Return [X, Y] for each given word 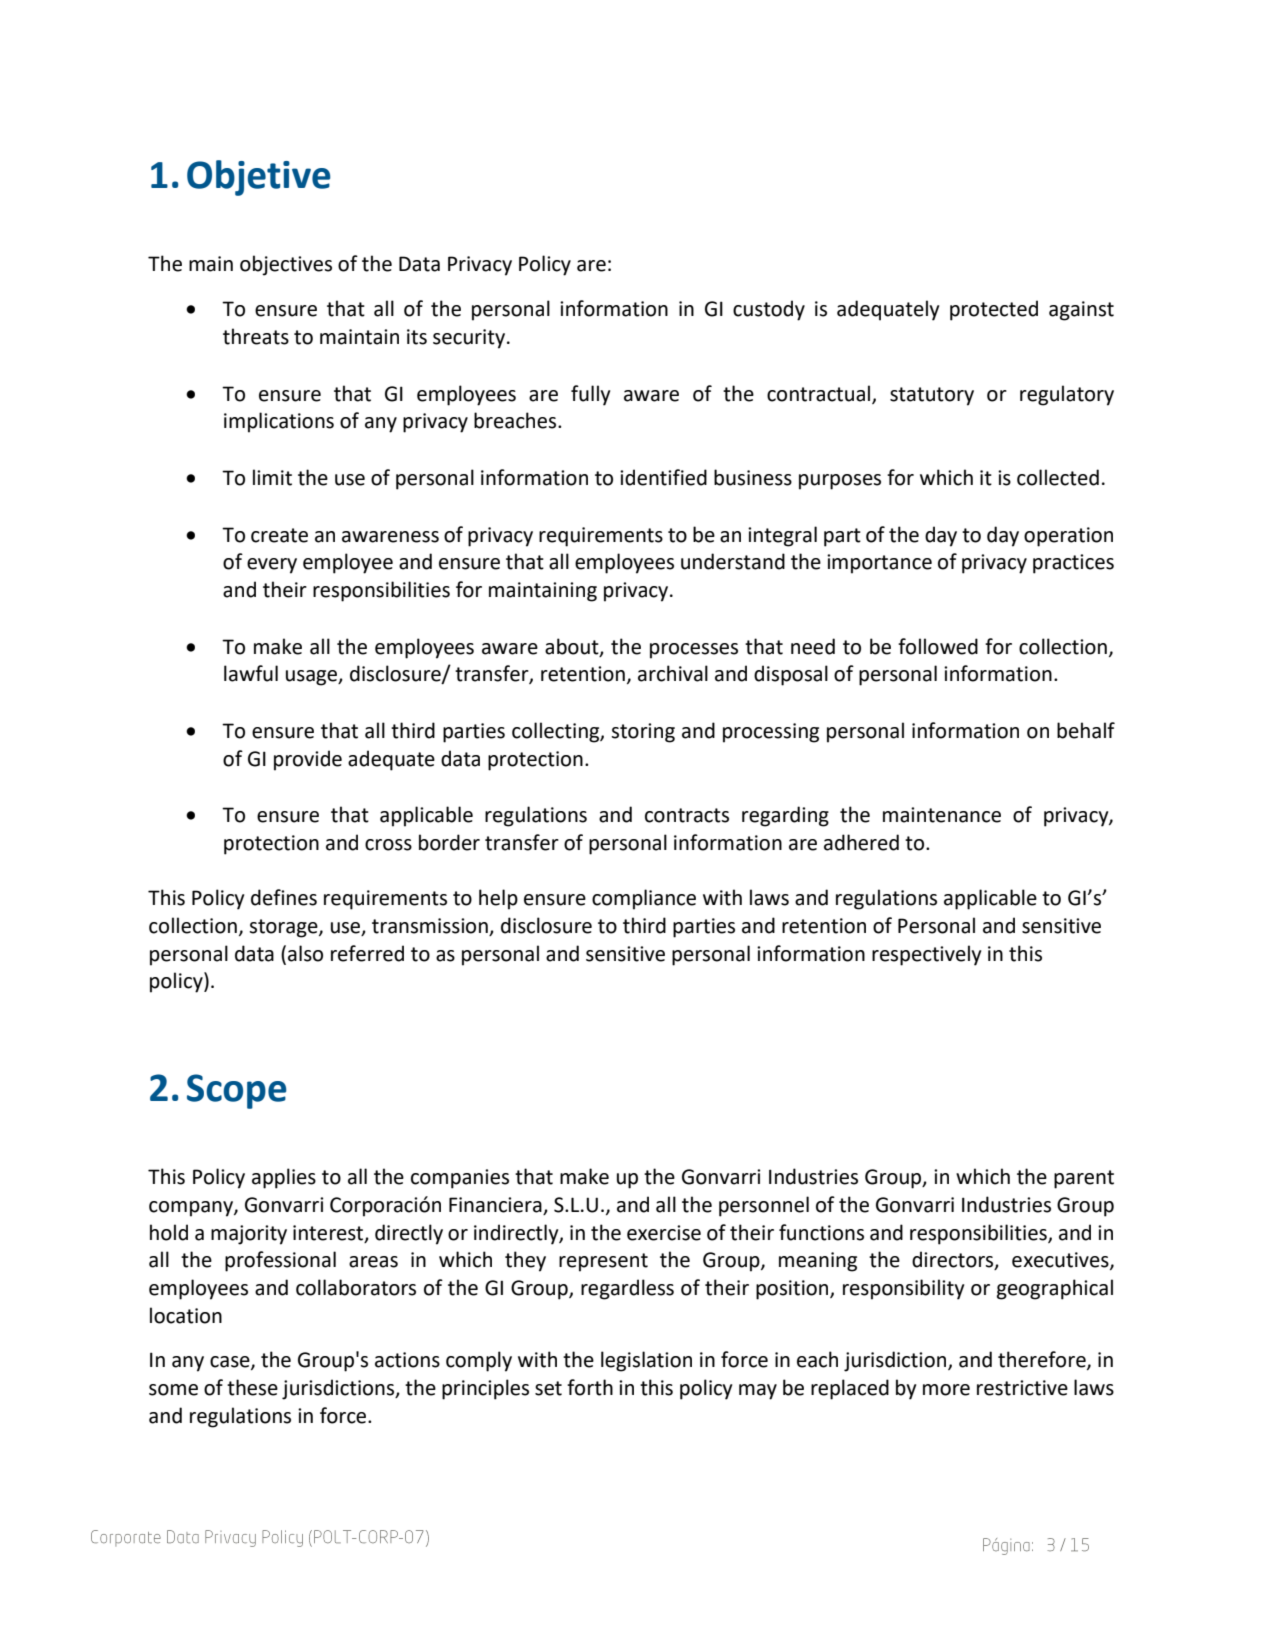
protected [994, 310]
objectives [286, 265]
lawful [251, 673]
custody [769, 310]
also [305, 953]
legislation [646, 1361]
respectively [926, 955]
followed [938, 646]
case [231, 1363]
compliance [644, 899]
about [573, 647]
